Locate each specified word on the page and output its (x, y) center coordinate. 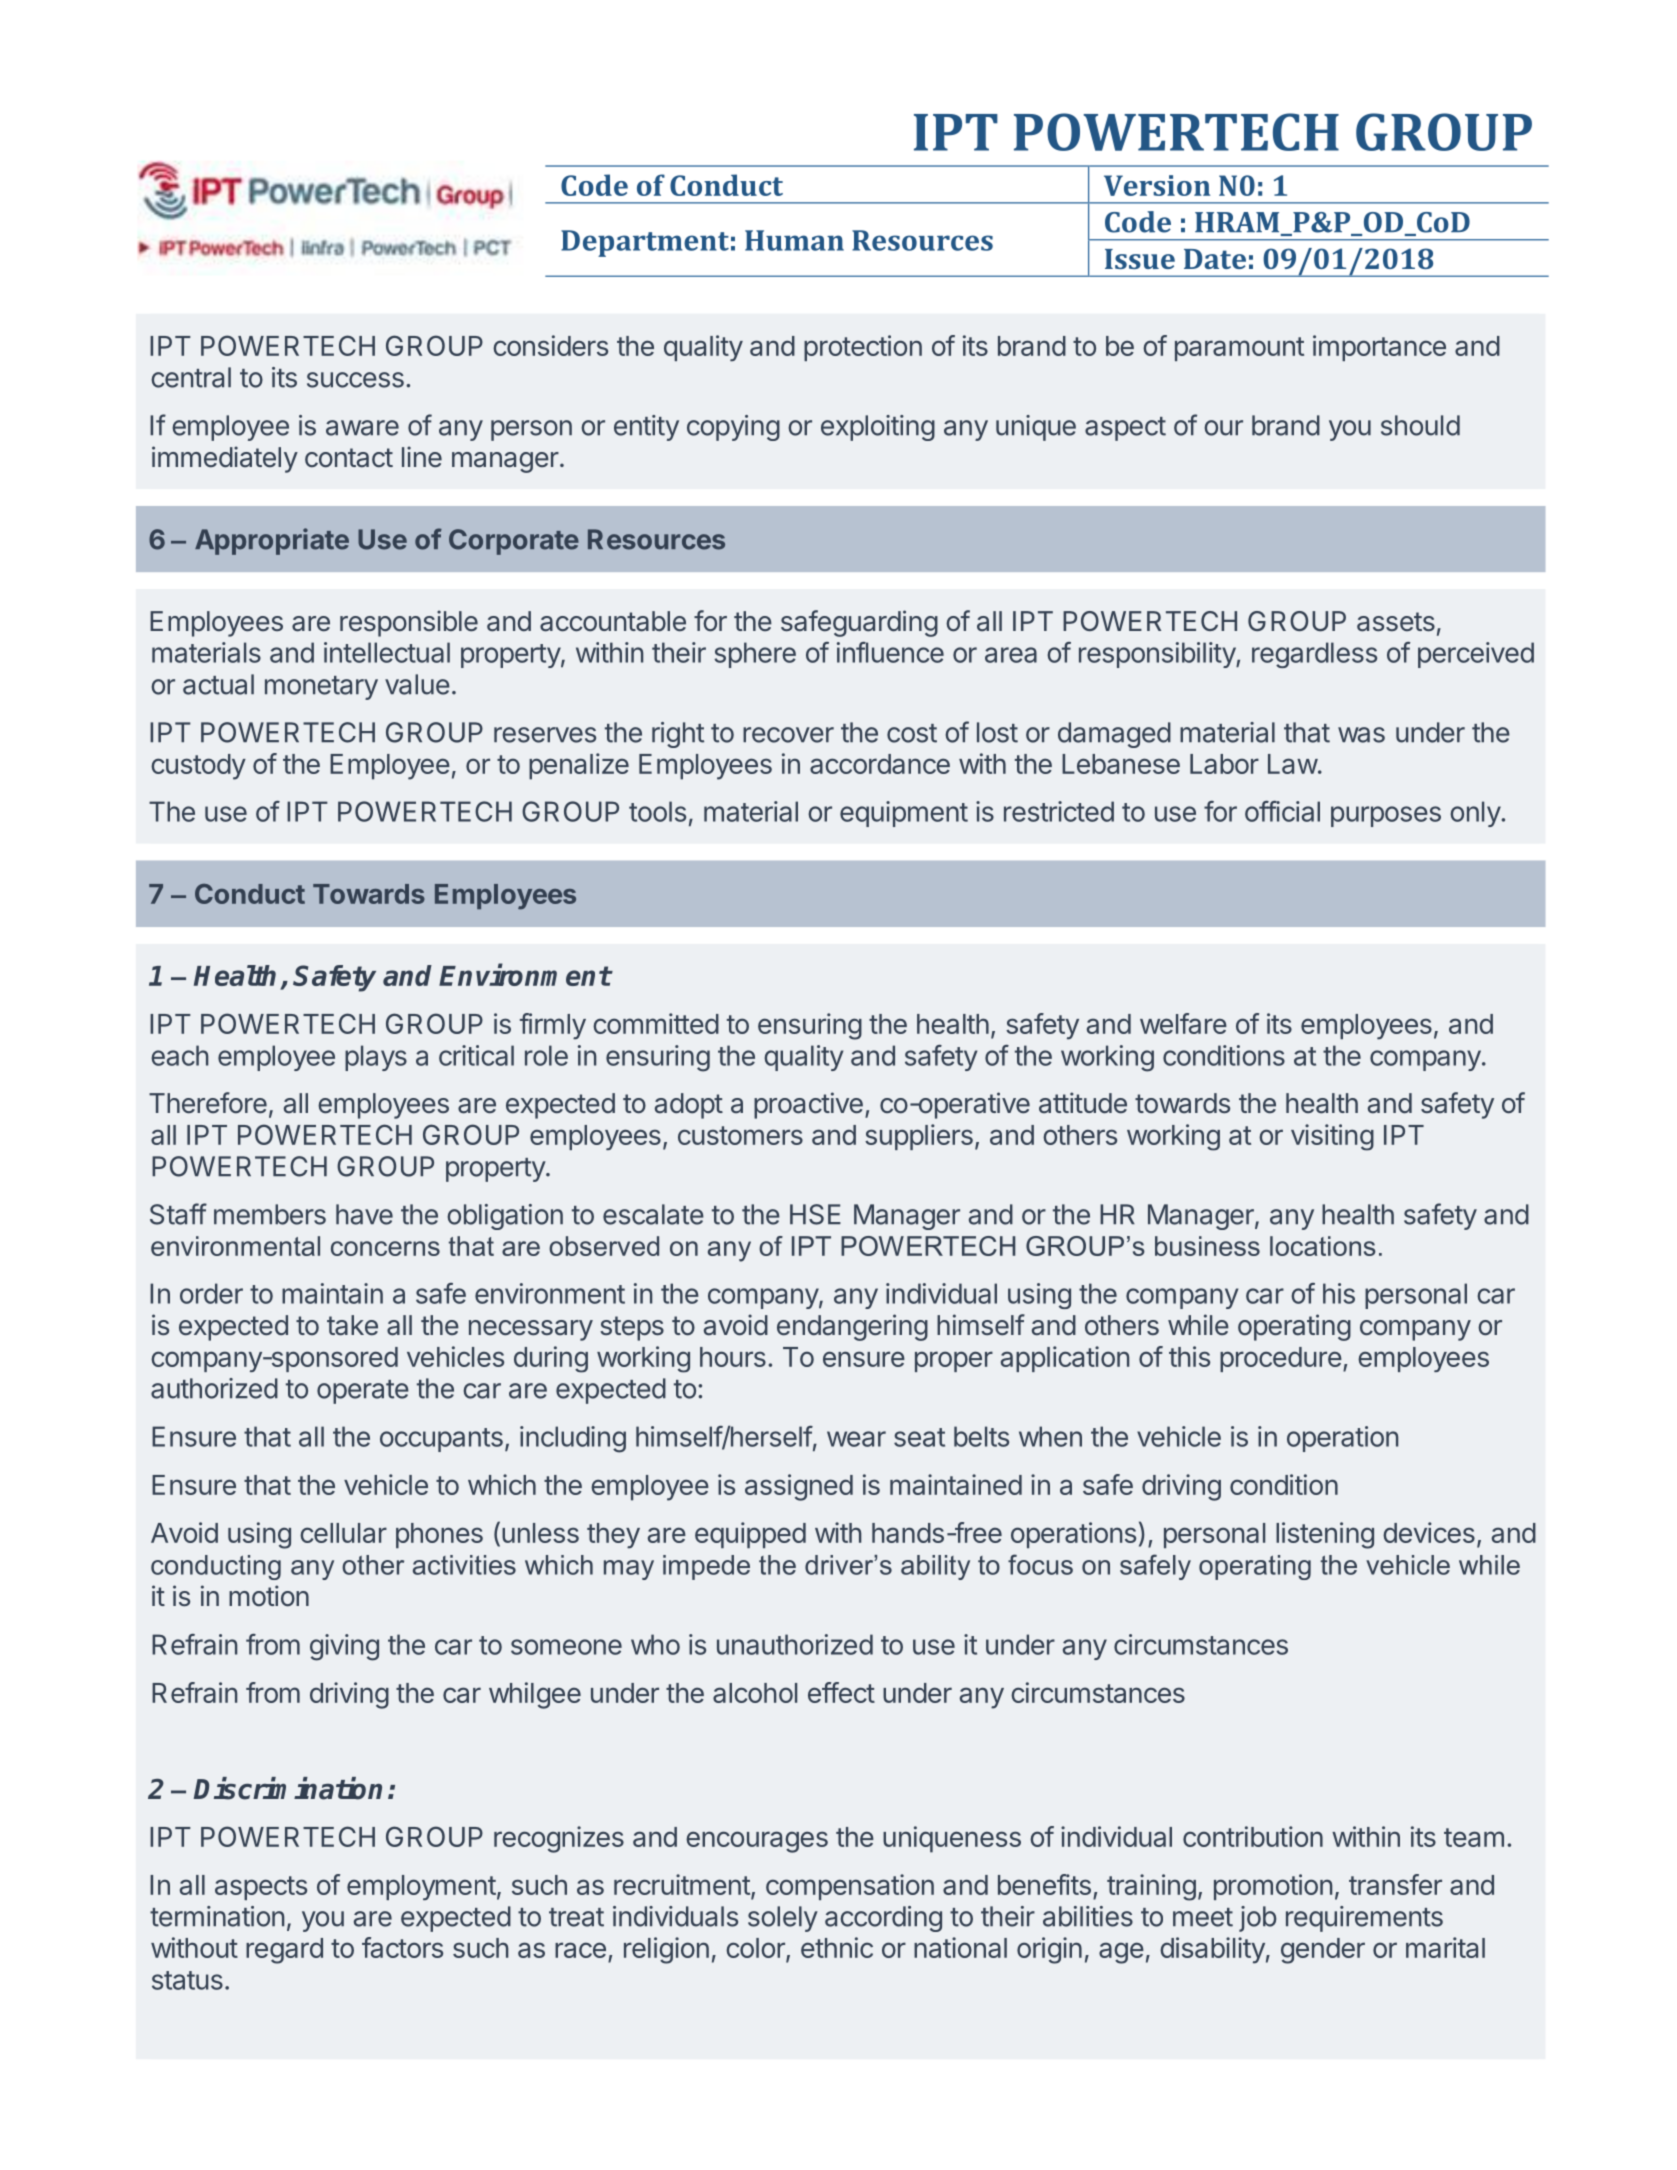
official (1282, 811)
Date (1215, 259)
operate (363, 1392)
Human (794, 240)
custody (198, 767)
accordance (880, 764)
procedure (1281, 1359)
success (355, 380)
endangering (852, 1327)
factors (402, 1947)
